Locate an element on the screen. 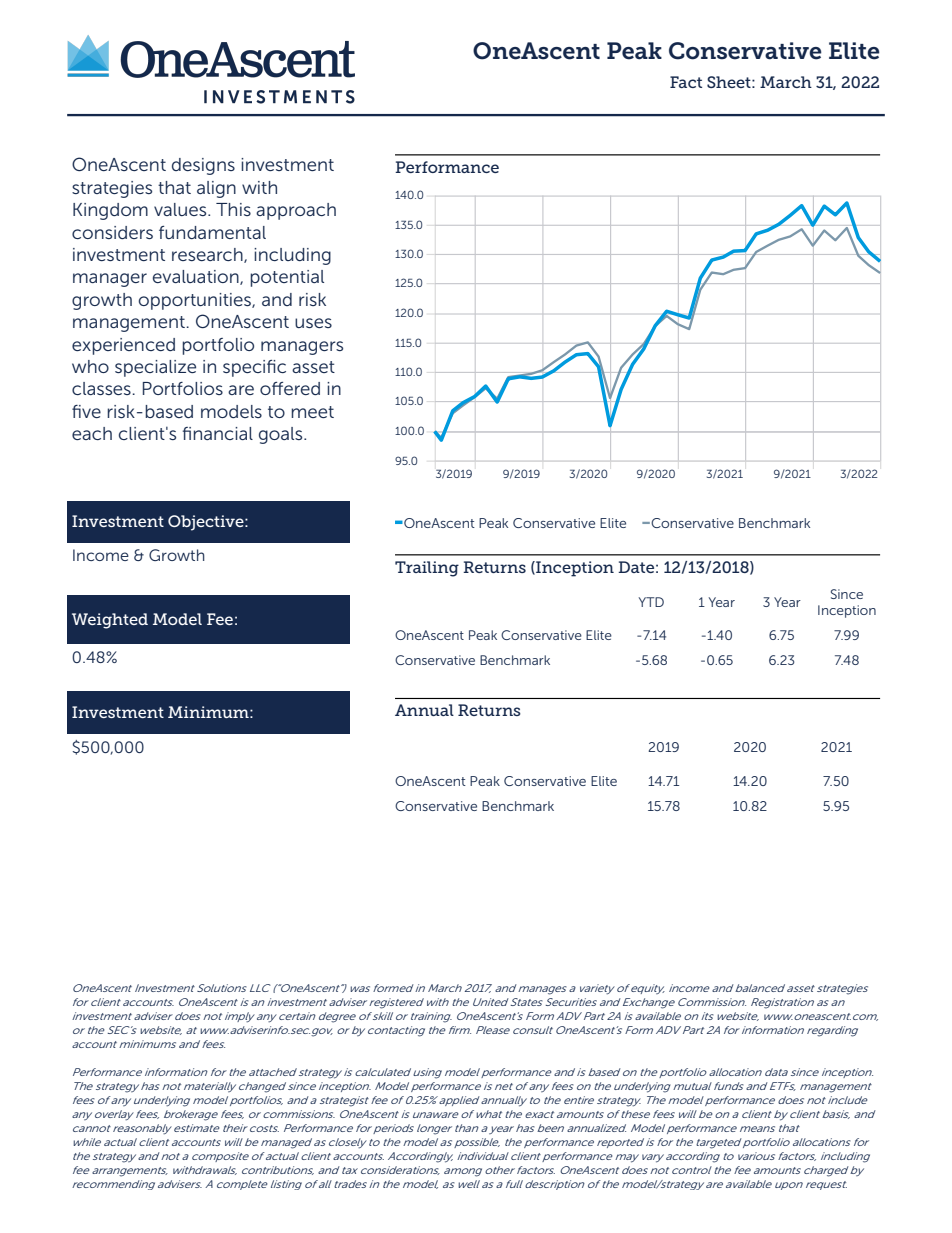 The height and width of the screenshot is (1233, 952). uses is located at coordinates (313, 323).
